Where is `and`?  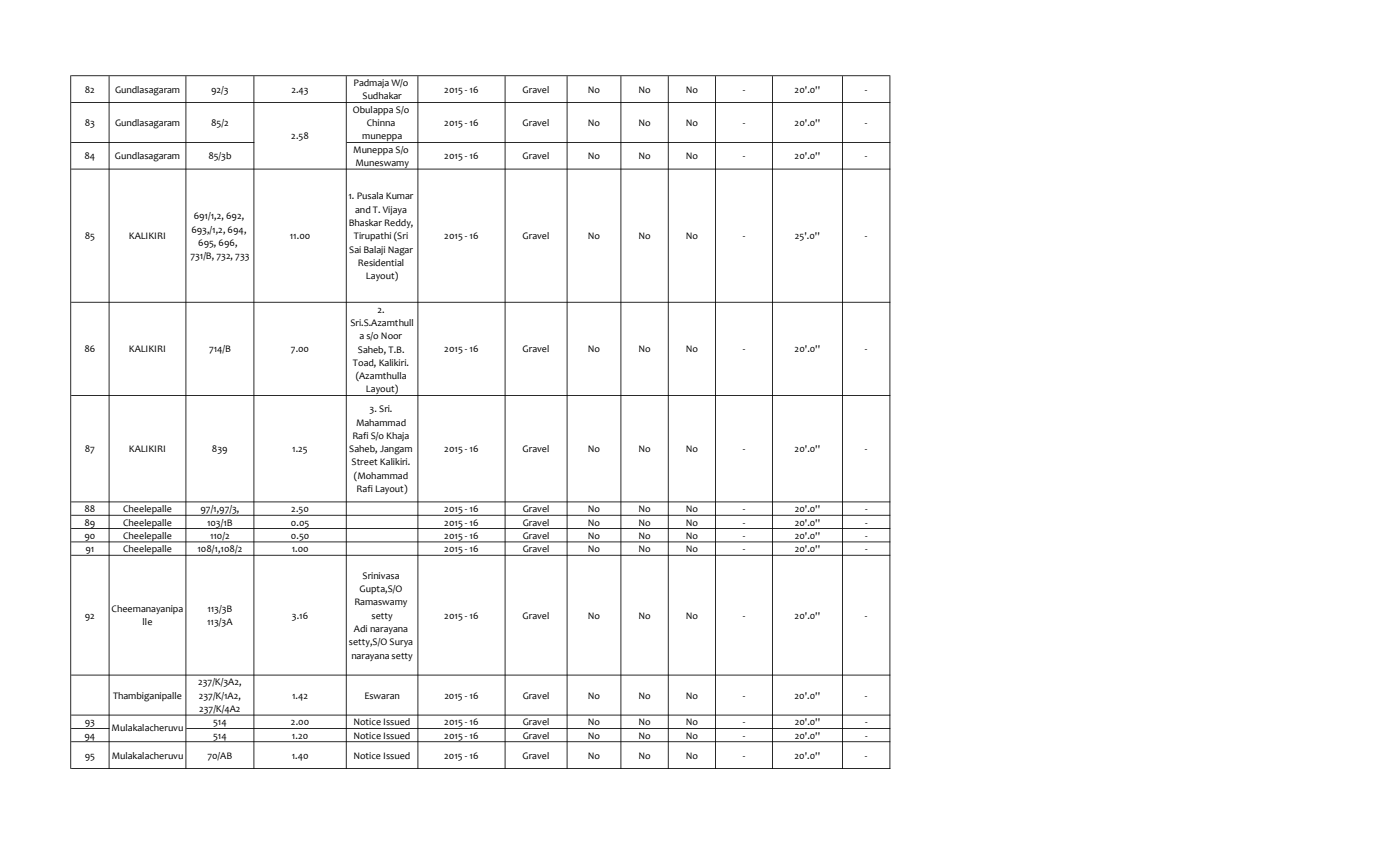 and is located at coordinates (363, 209).
